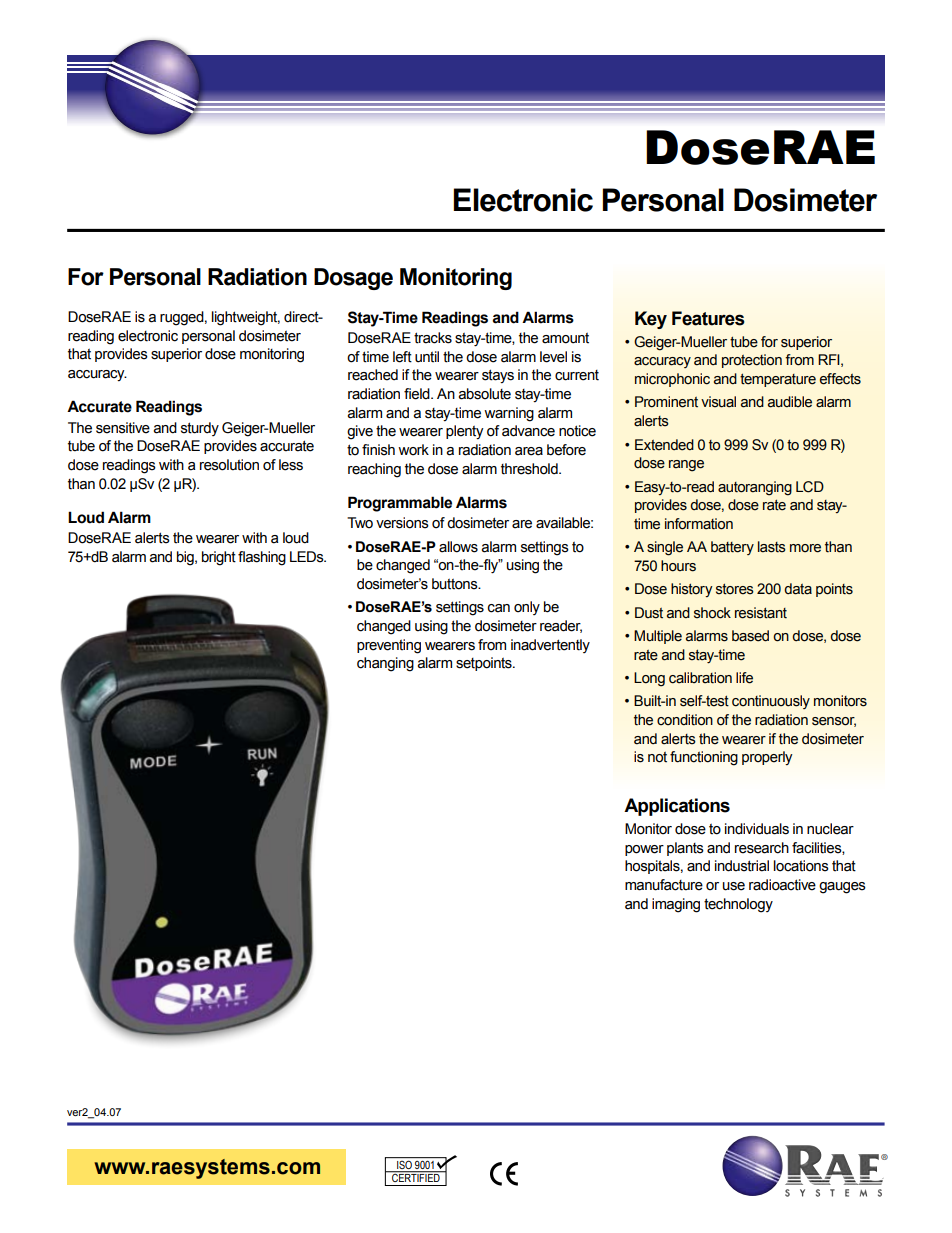 Image resolution: width=952 pixels, height=1233 pixels. What do you see at coordinates (664, 885) in the image?
I see `manufacture` at bounding box center [664, 885].
